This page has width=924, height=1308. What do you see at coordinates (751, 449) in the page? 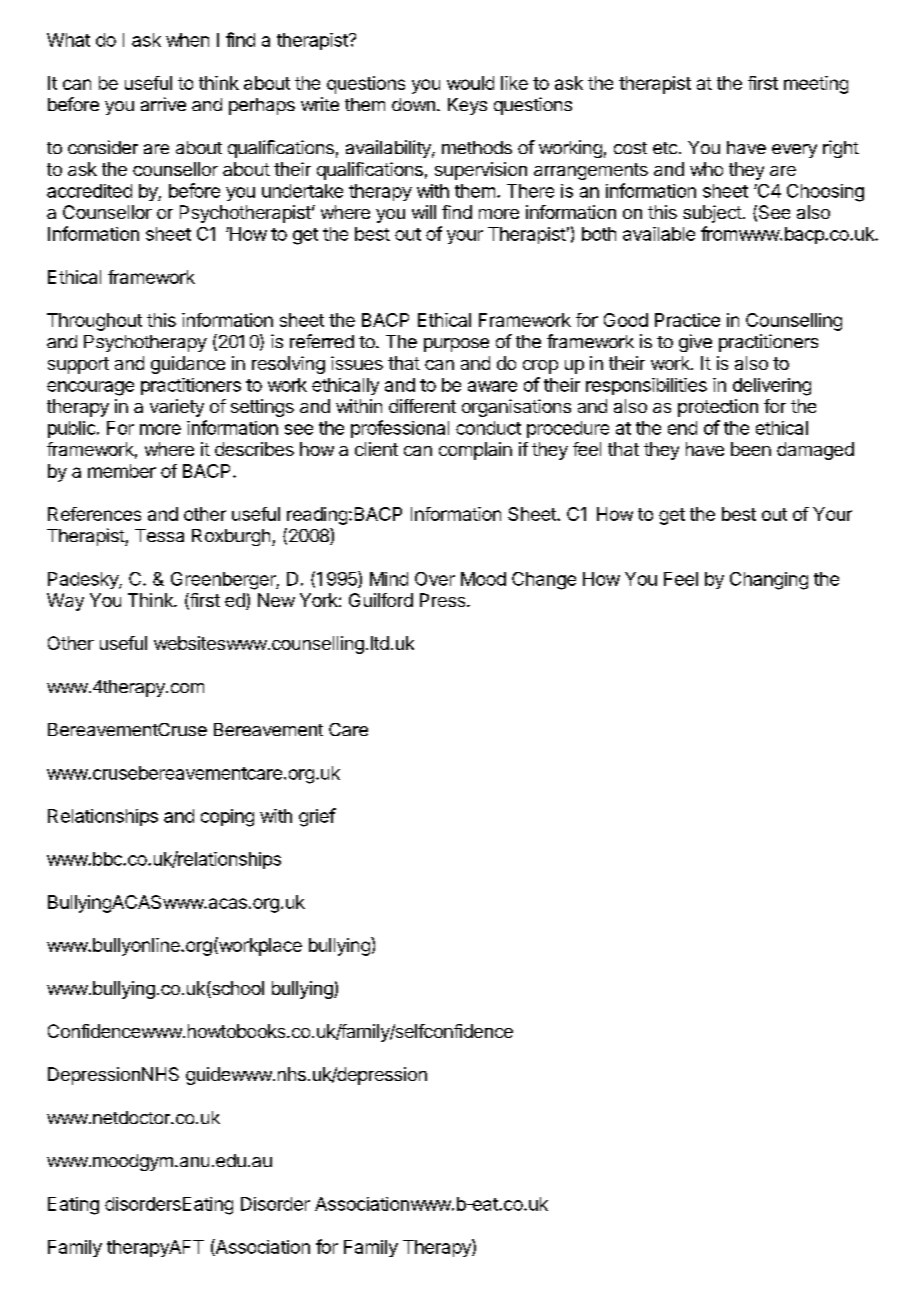
I see `been` at bounding box center [751, 449].
